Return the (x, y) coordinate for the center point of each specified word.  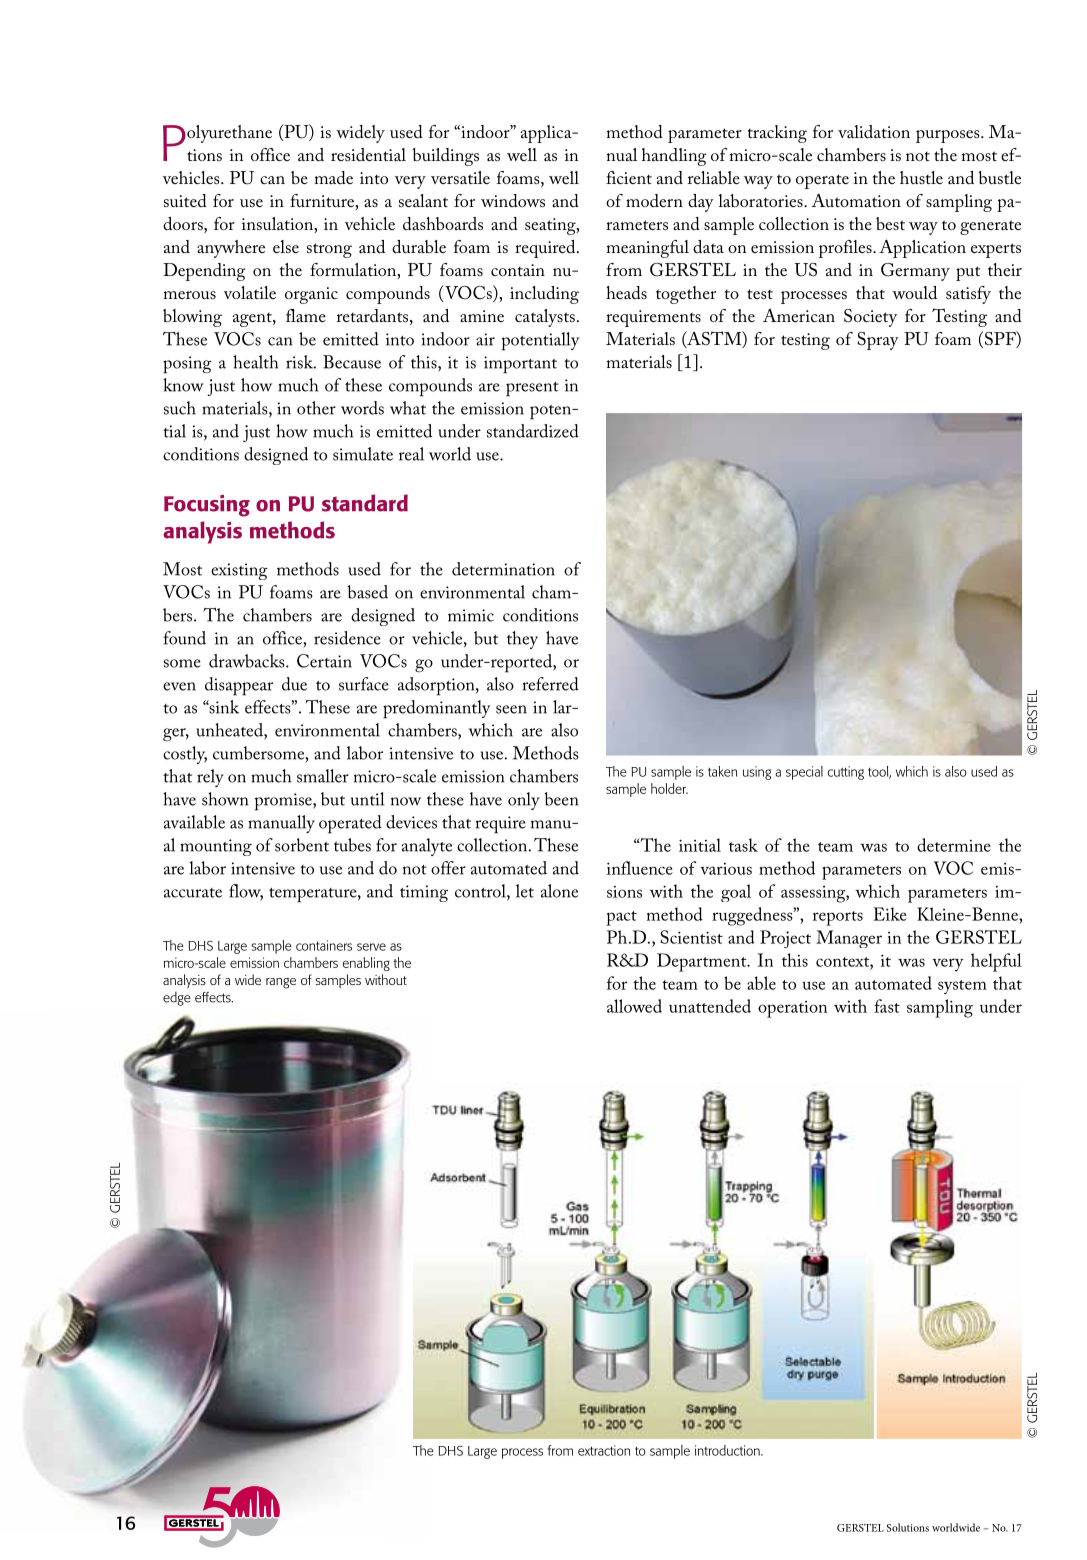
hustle (921, 177)
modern (654, 200)
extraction (604, 1450)
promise (284, 802)
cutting (846, 773)
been (561, 799)
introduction (728, 1450)
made (334, 177)
